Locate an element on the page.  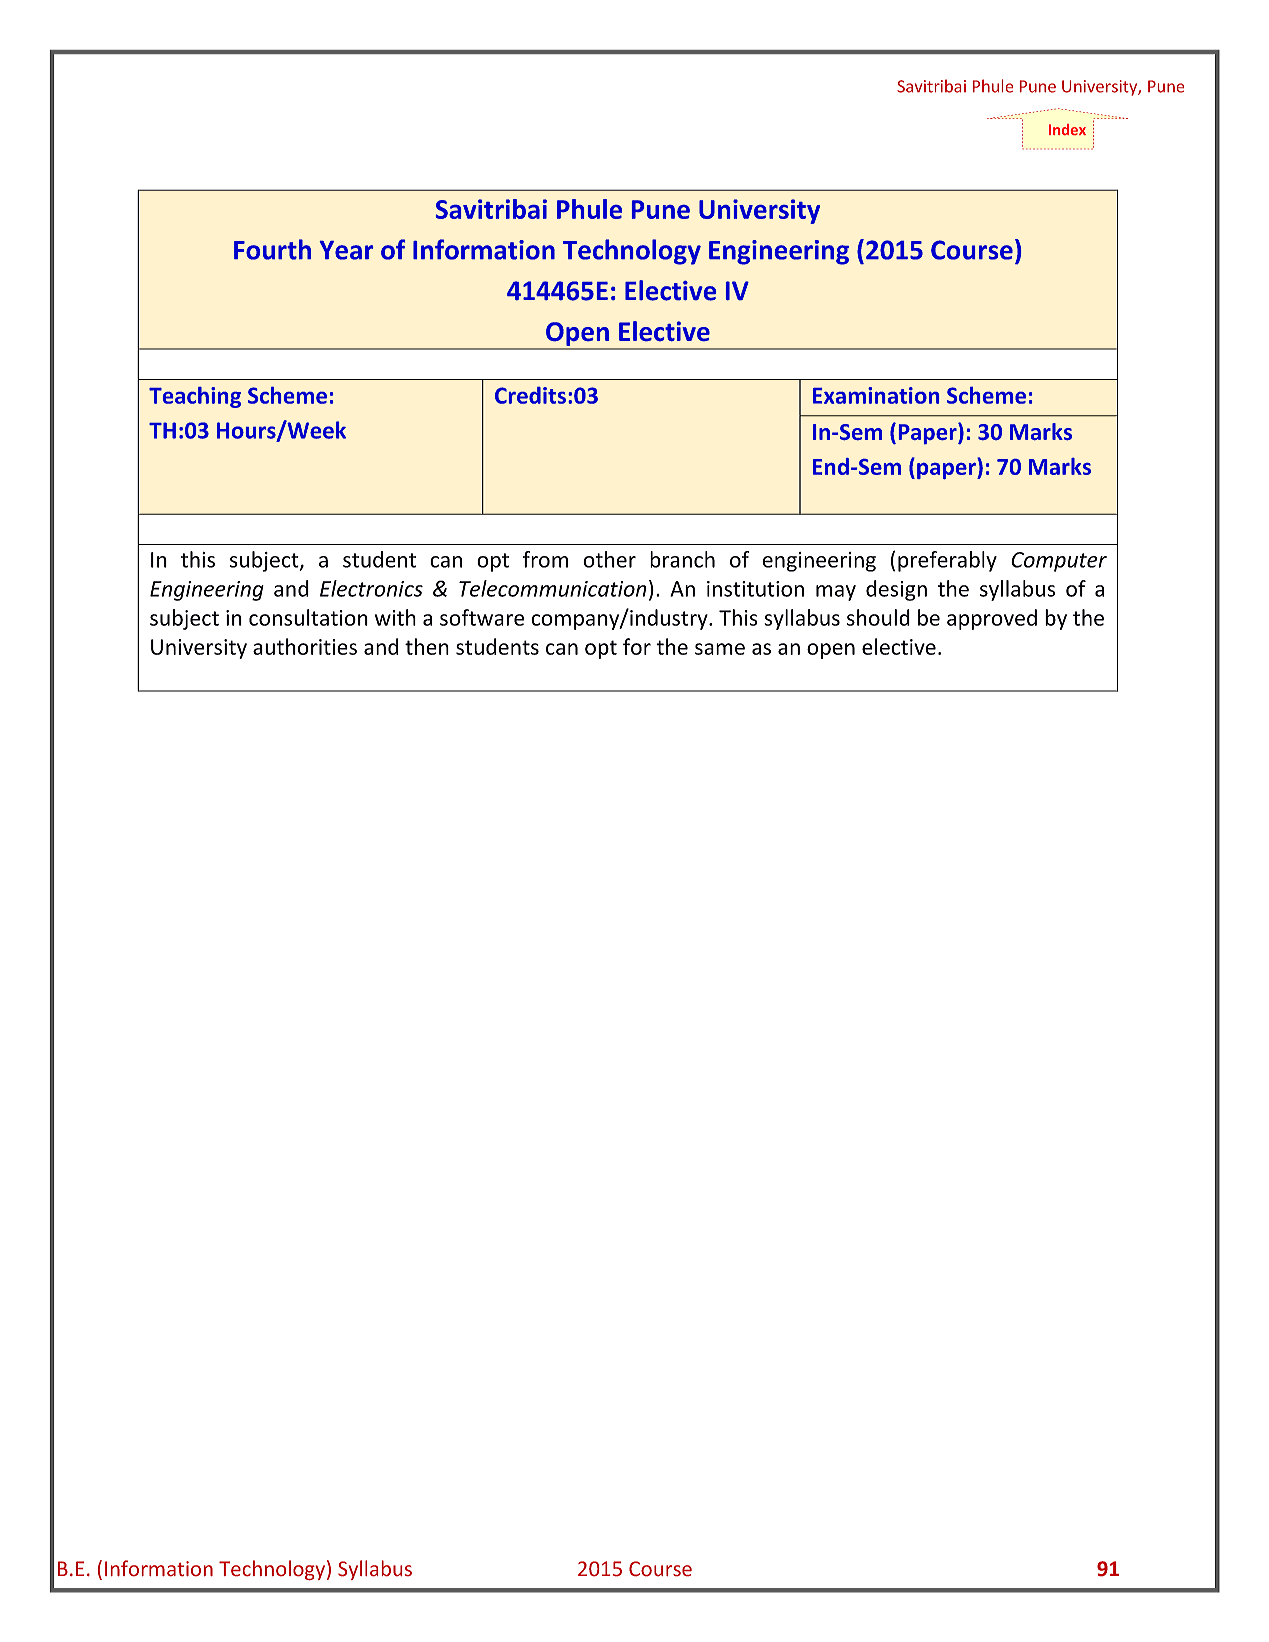
Examination is located at coordinates (876, 395).
